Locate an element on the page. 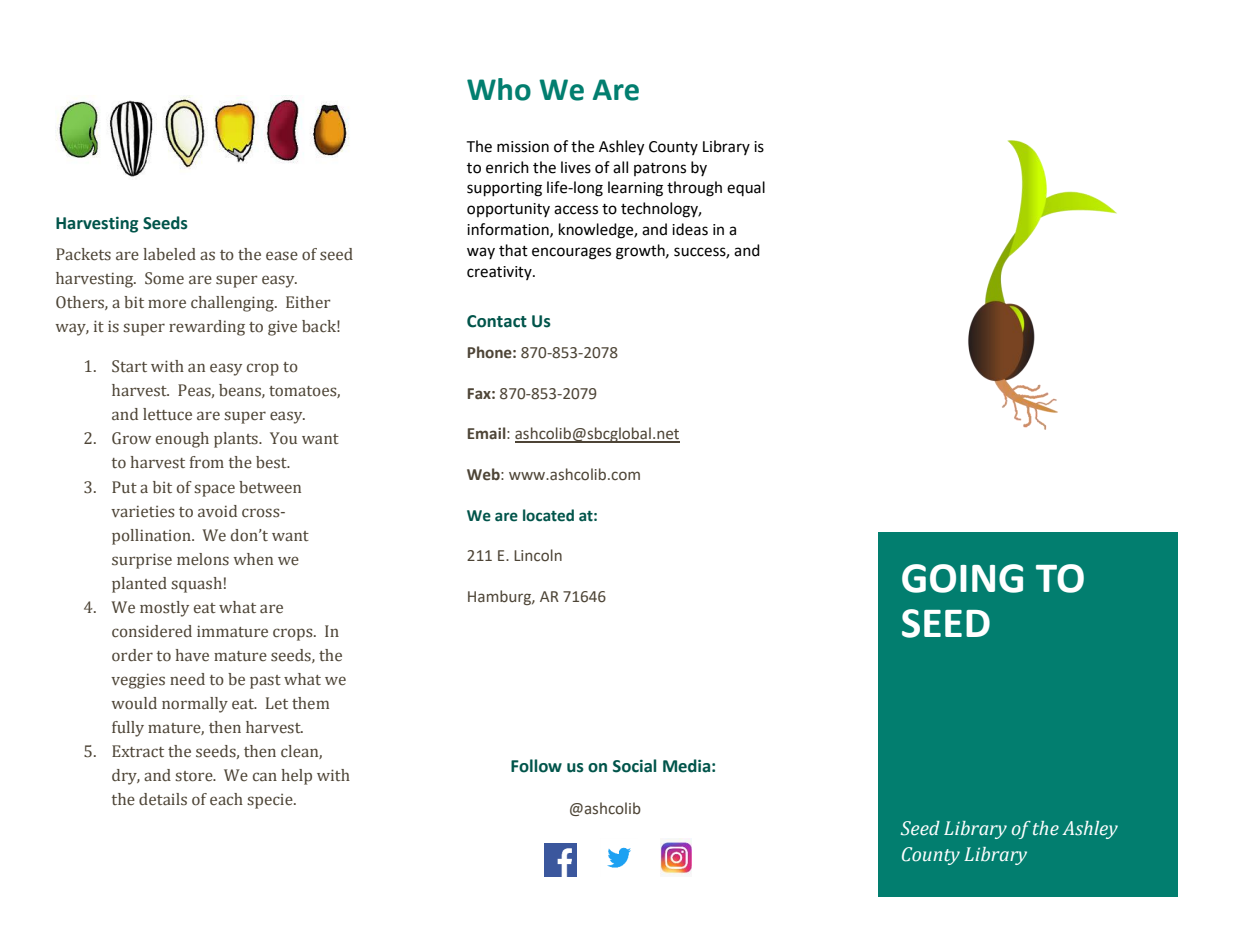 This document has width=1233, height=952. Follow is located at coordinates (536, 766).
